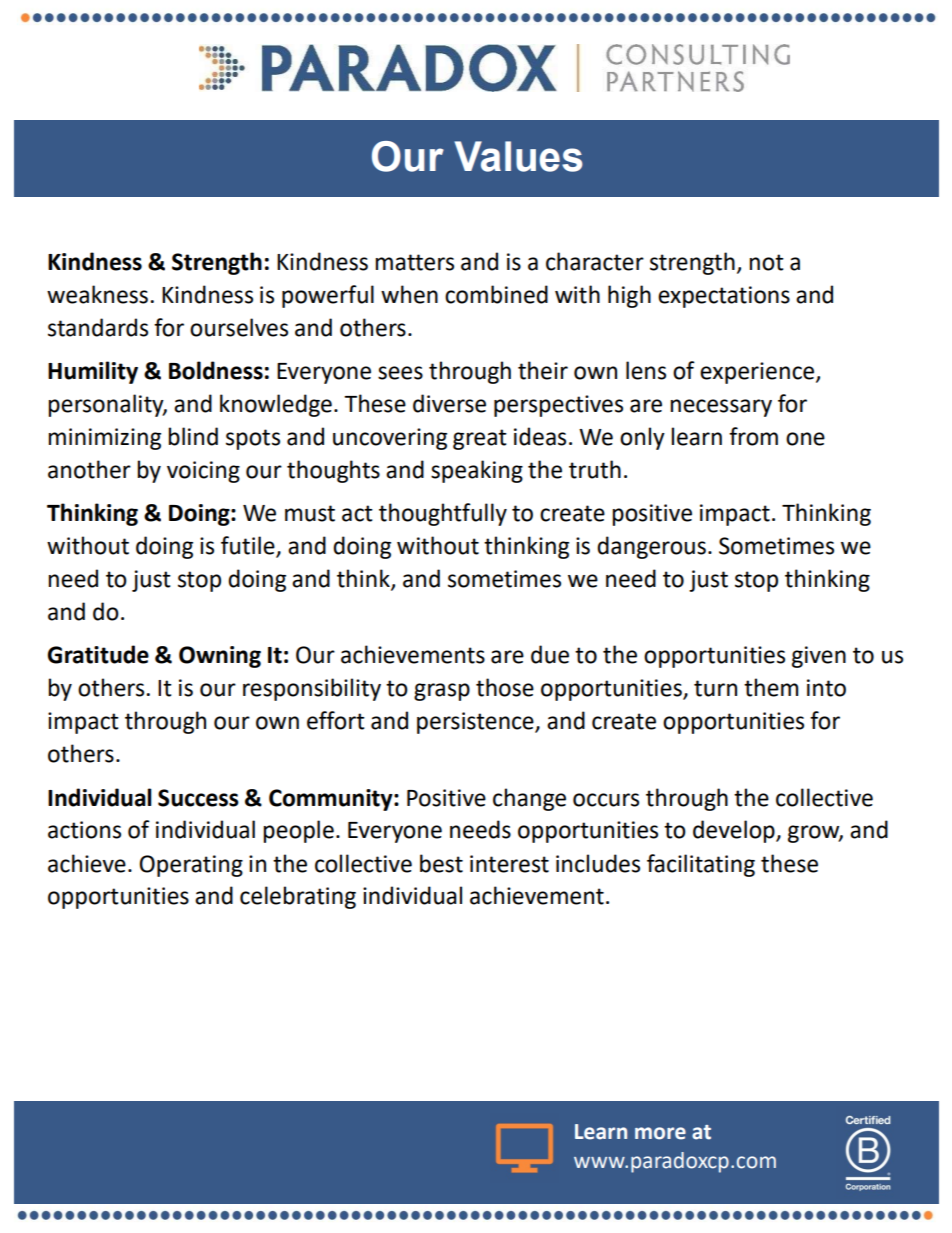 The image size is (952, 1233). Describe the element at coordinates (518, 156) in the image. I see `Values` at that location.
